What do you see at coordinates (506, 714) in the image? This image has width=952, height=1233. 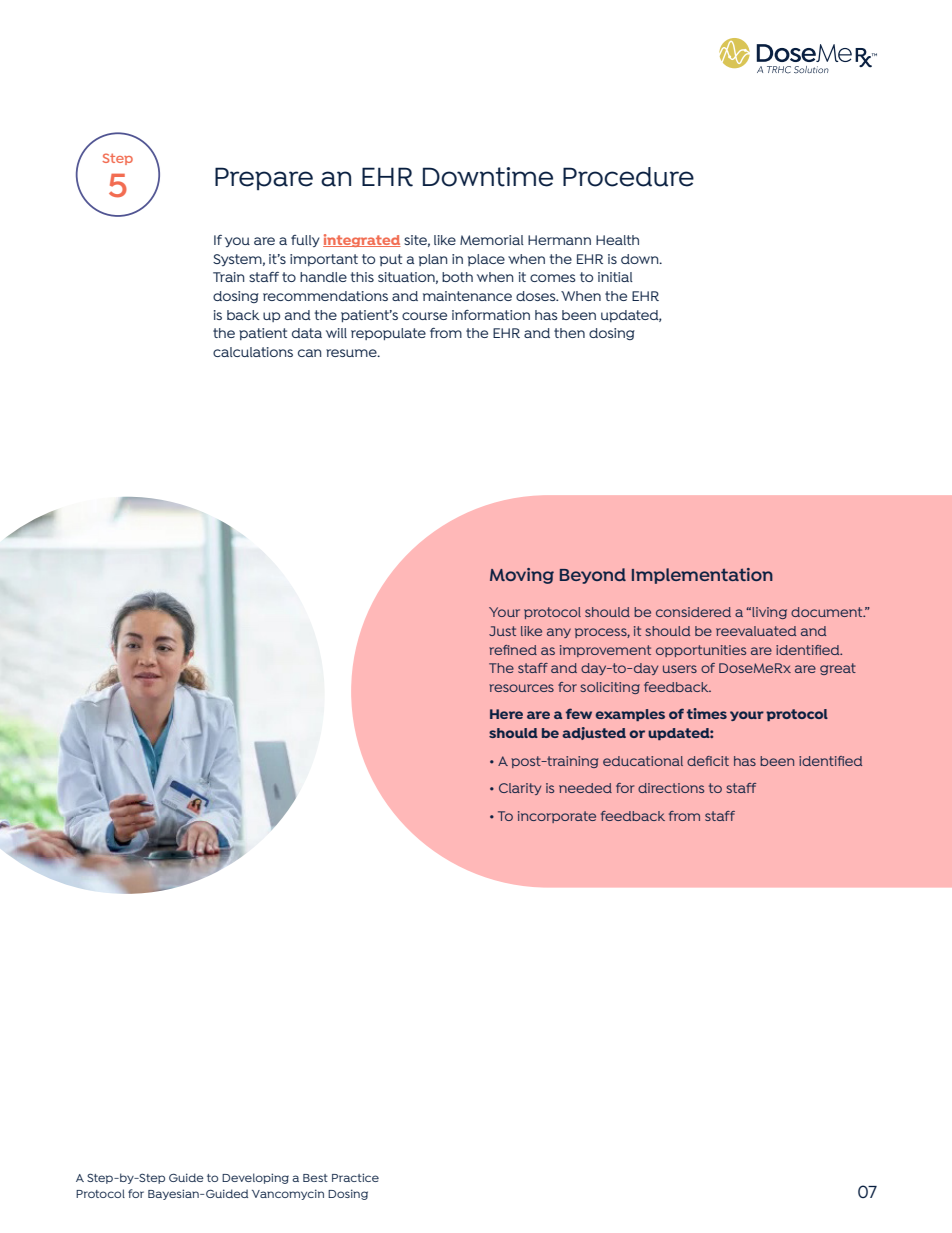 I see `Here` at bounding box center [506, 714].
